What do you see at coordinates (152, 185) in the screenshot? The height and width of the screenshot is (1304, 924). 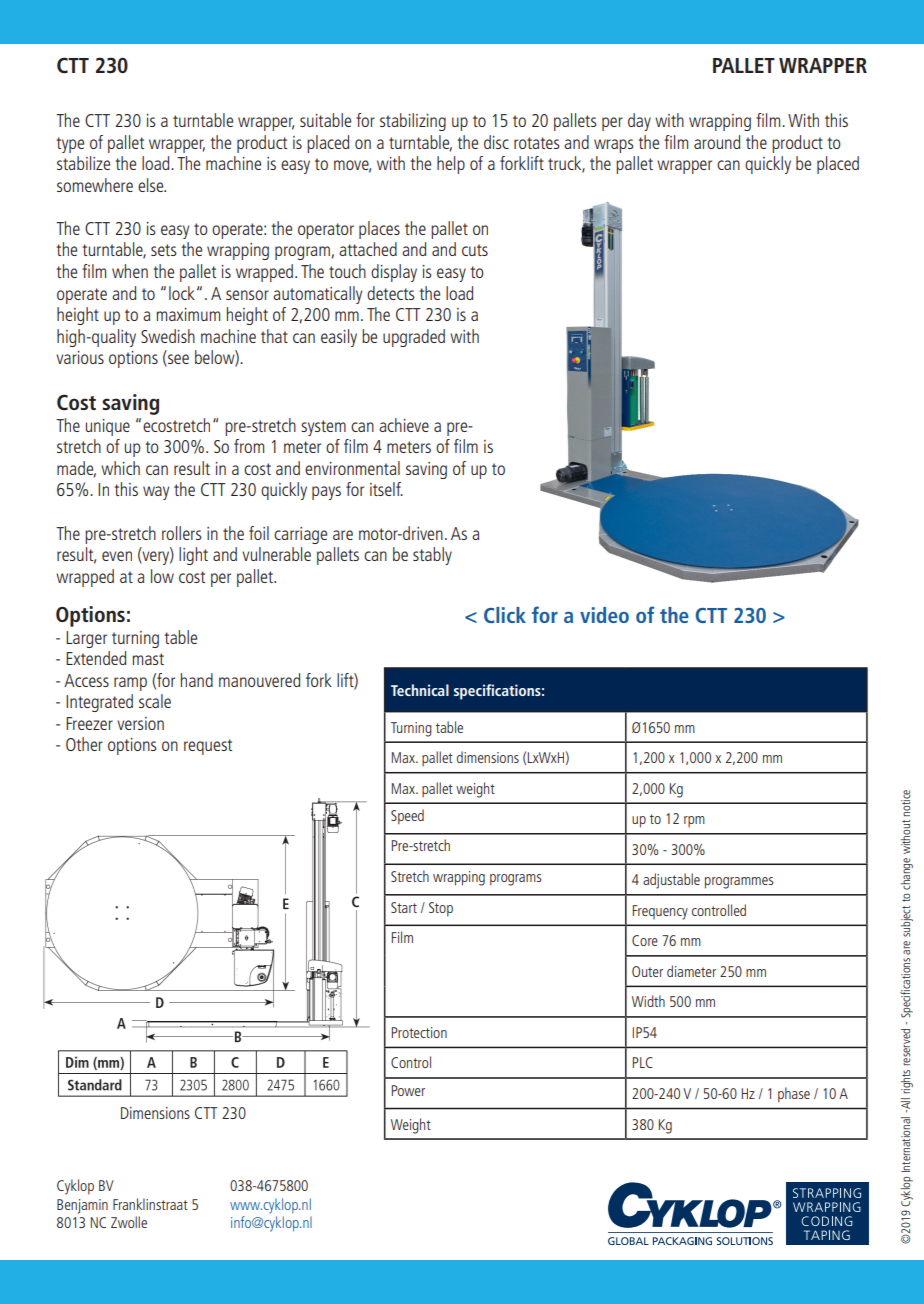 I see `else` at bounding box center [152, 185].
